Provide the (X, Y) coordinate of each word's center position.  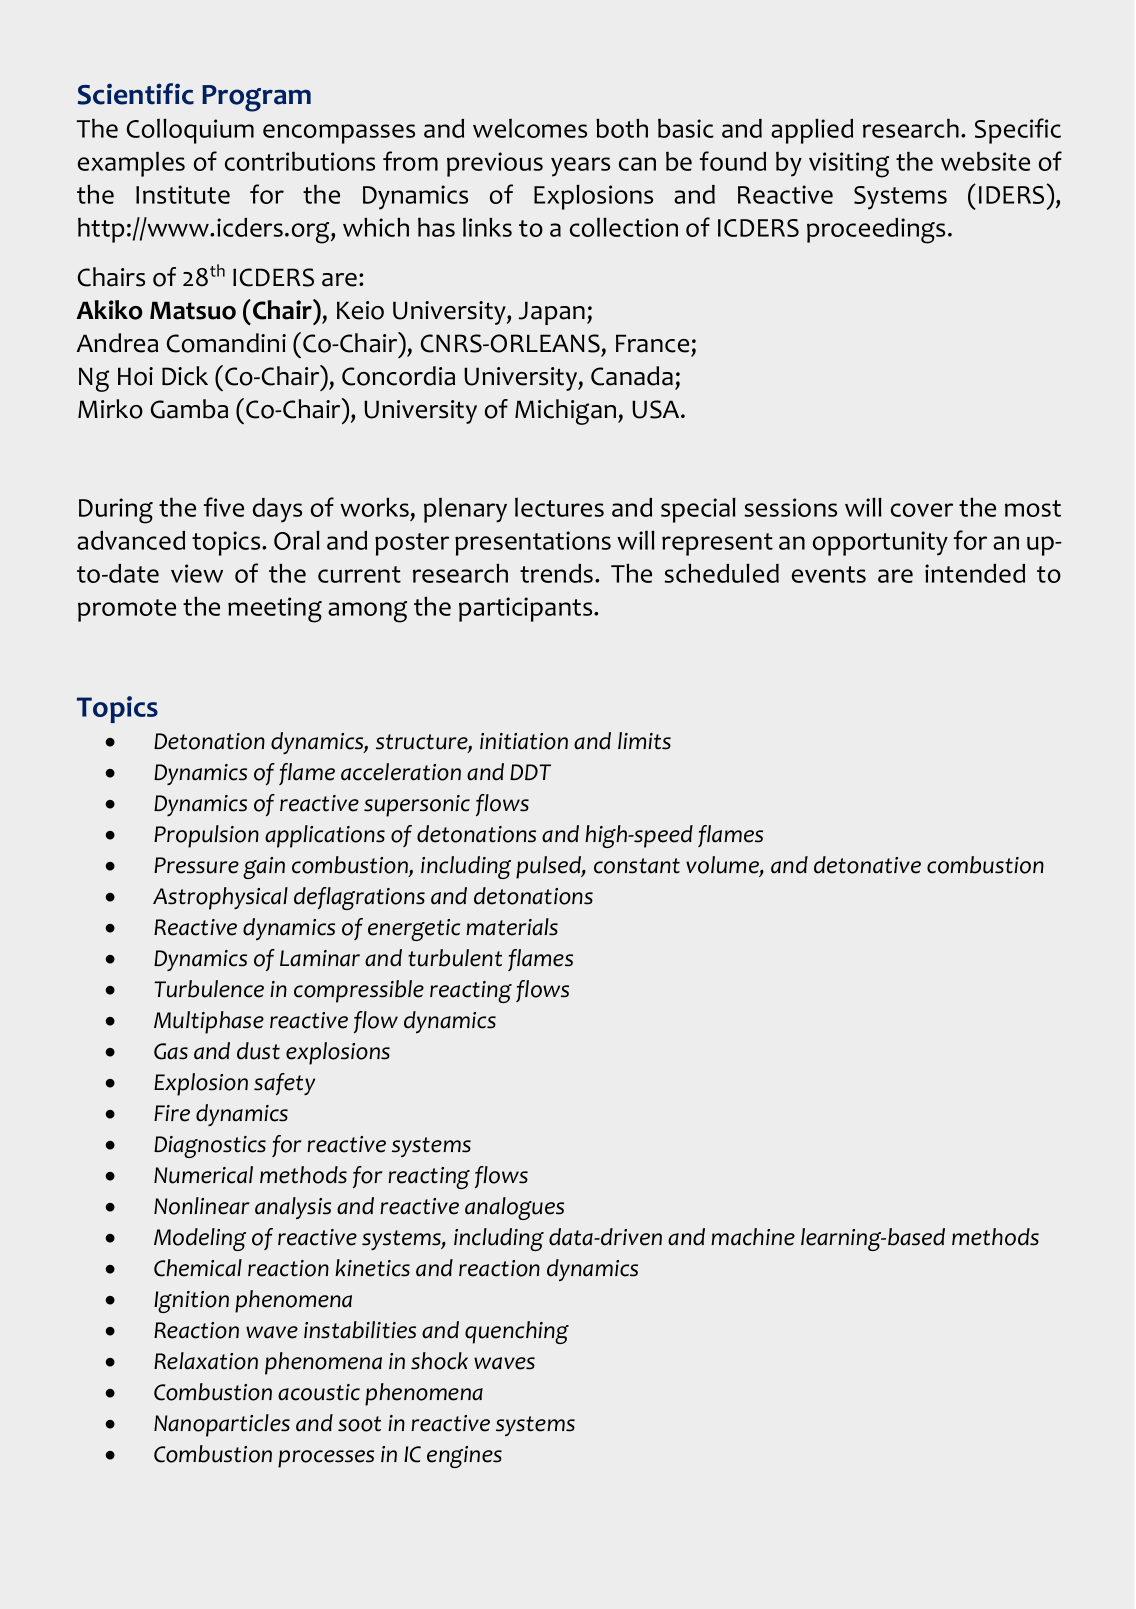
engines (464, 1457)
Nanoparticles (222, 1425)
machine (753, 1237)
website (985, 161)
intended (975, 573)
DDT (530, 772)
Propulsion (206, 836)
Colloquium (190, 131)
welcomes (530, 128)
